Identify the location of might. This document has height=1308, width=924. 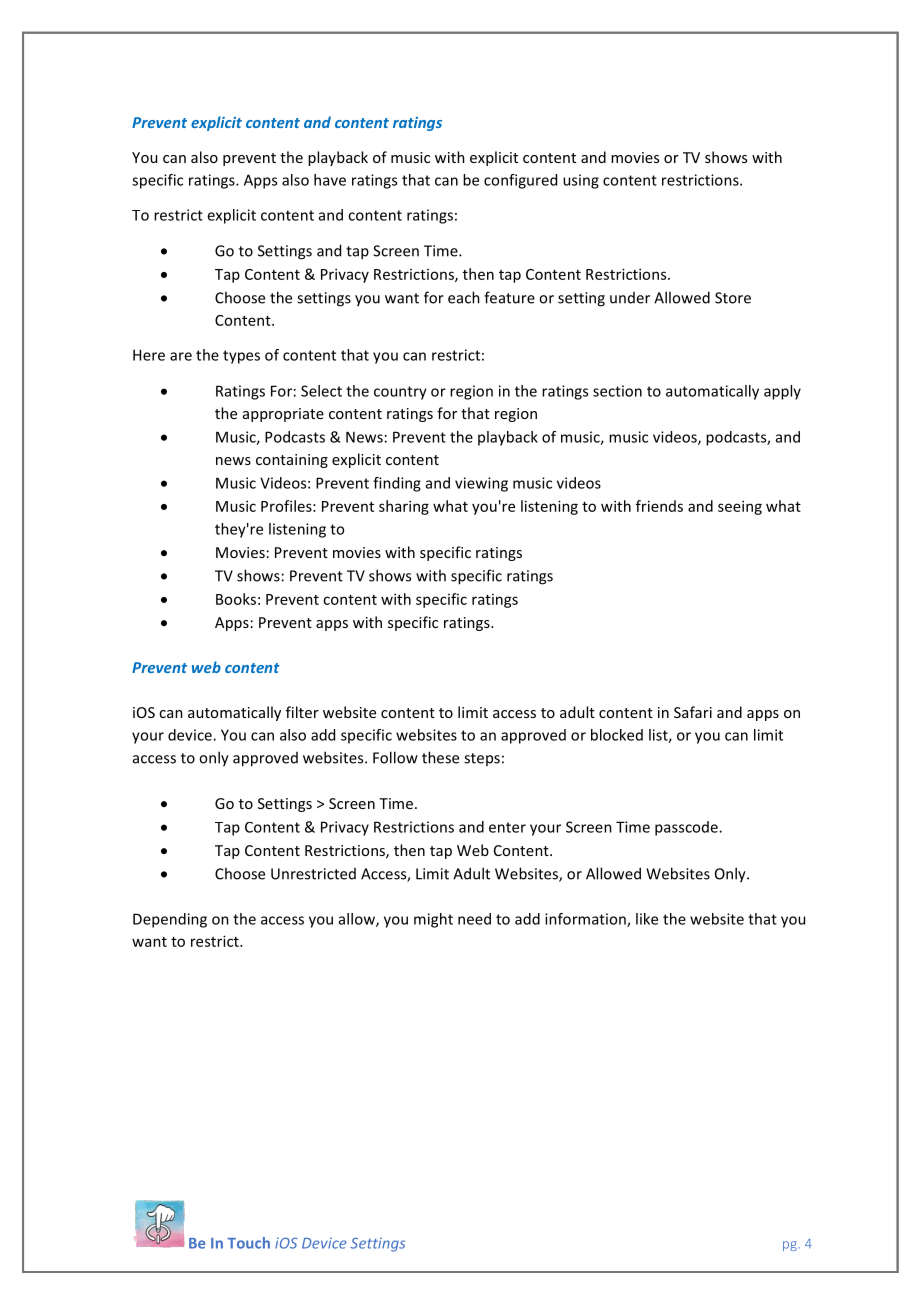
(433, 920).
